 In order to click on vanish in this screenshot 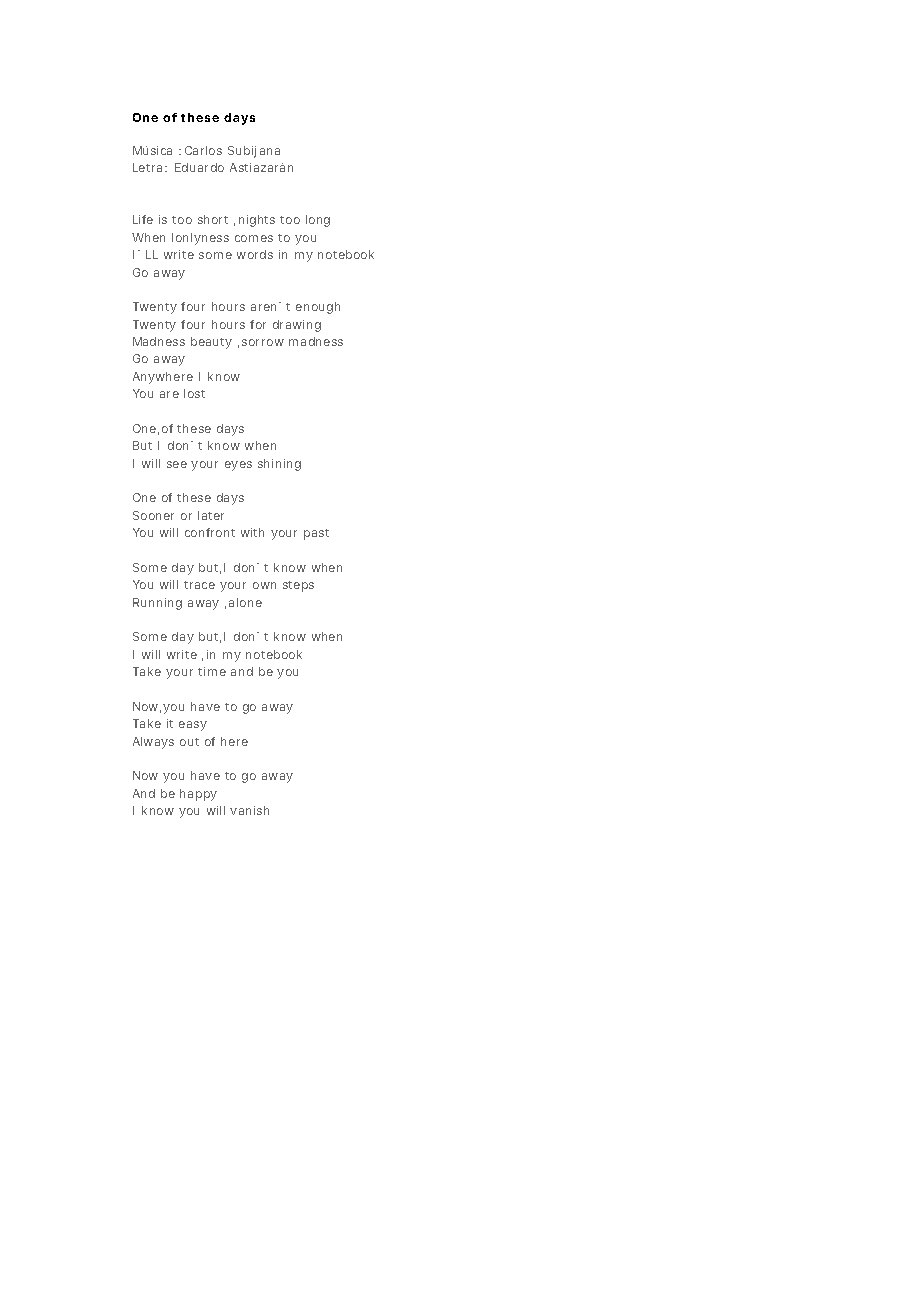, I will do `click(249, 810)`.
